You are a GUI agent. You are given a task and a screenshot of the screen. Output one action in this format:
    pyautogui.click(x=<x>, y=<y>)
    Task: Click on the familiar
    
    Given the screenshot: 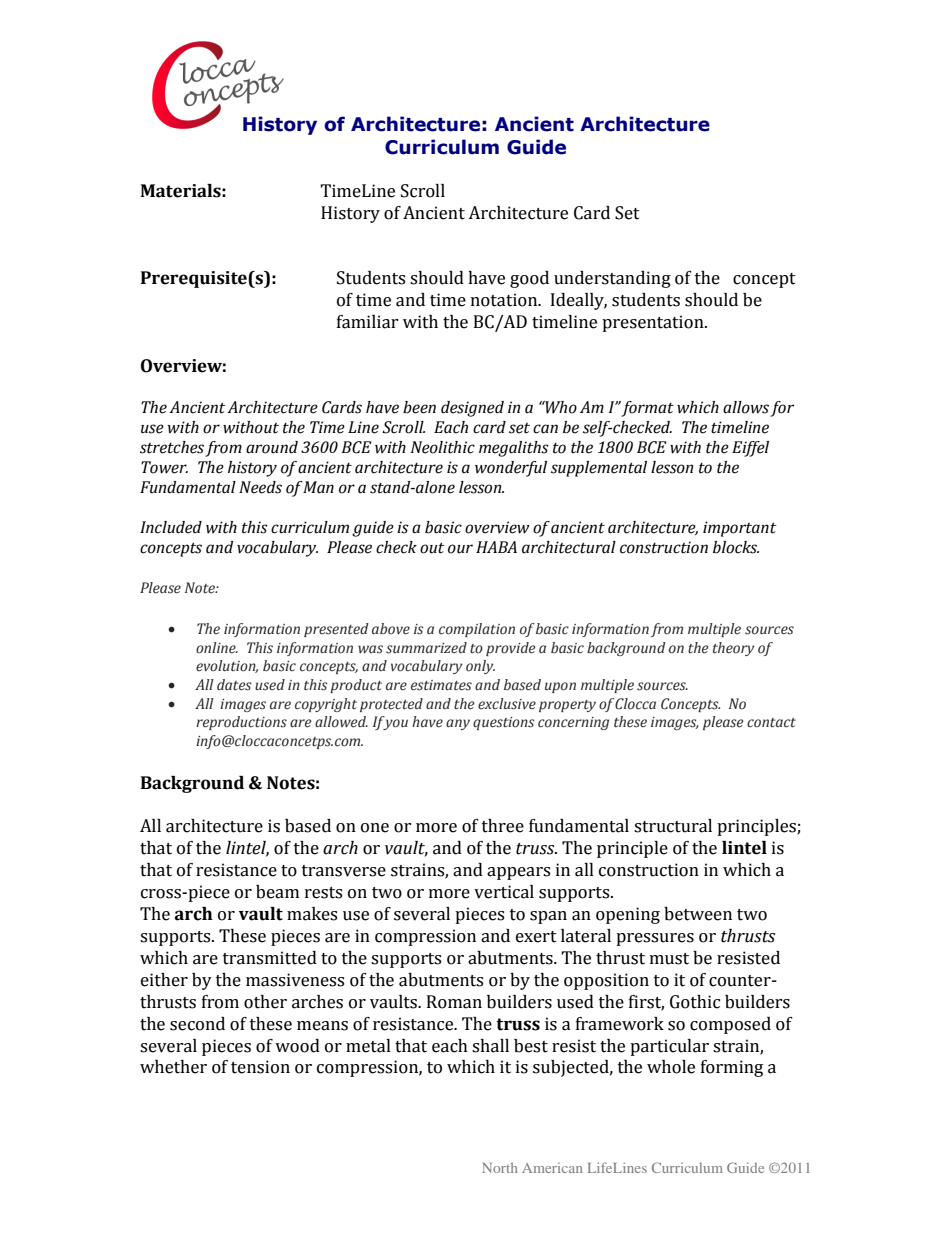 What is the action you would take?
    pyautogui.click(x=368, y=322)
